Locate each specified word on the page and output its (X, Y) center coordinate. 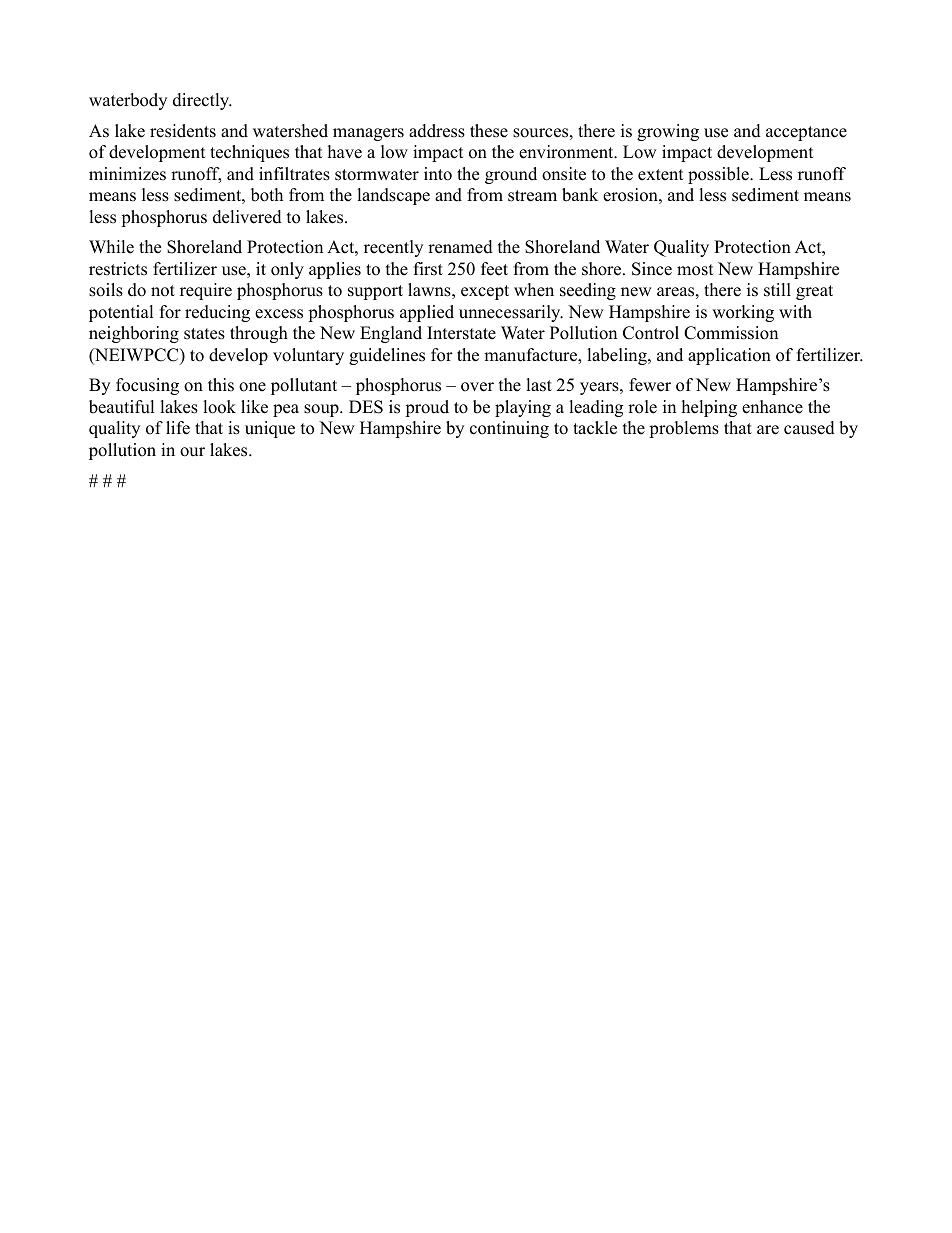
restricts (118, 269)
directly (202, 101)
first (428, 269)
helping (709, 408)
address (437, 131)
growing (668, 132)
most (695, 270)
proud (427, 408)
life (178, 428)
